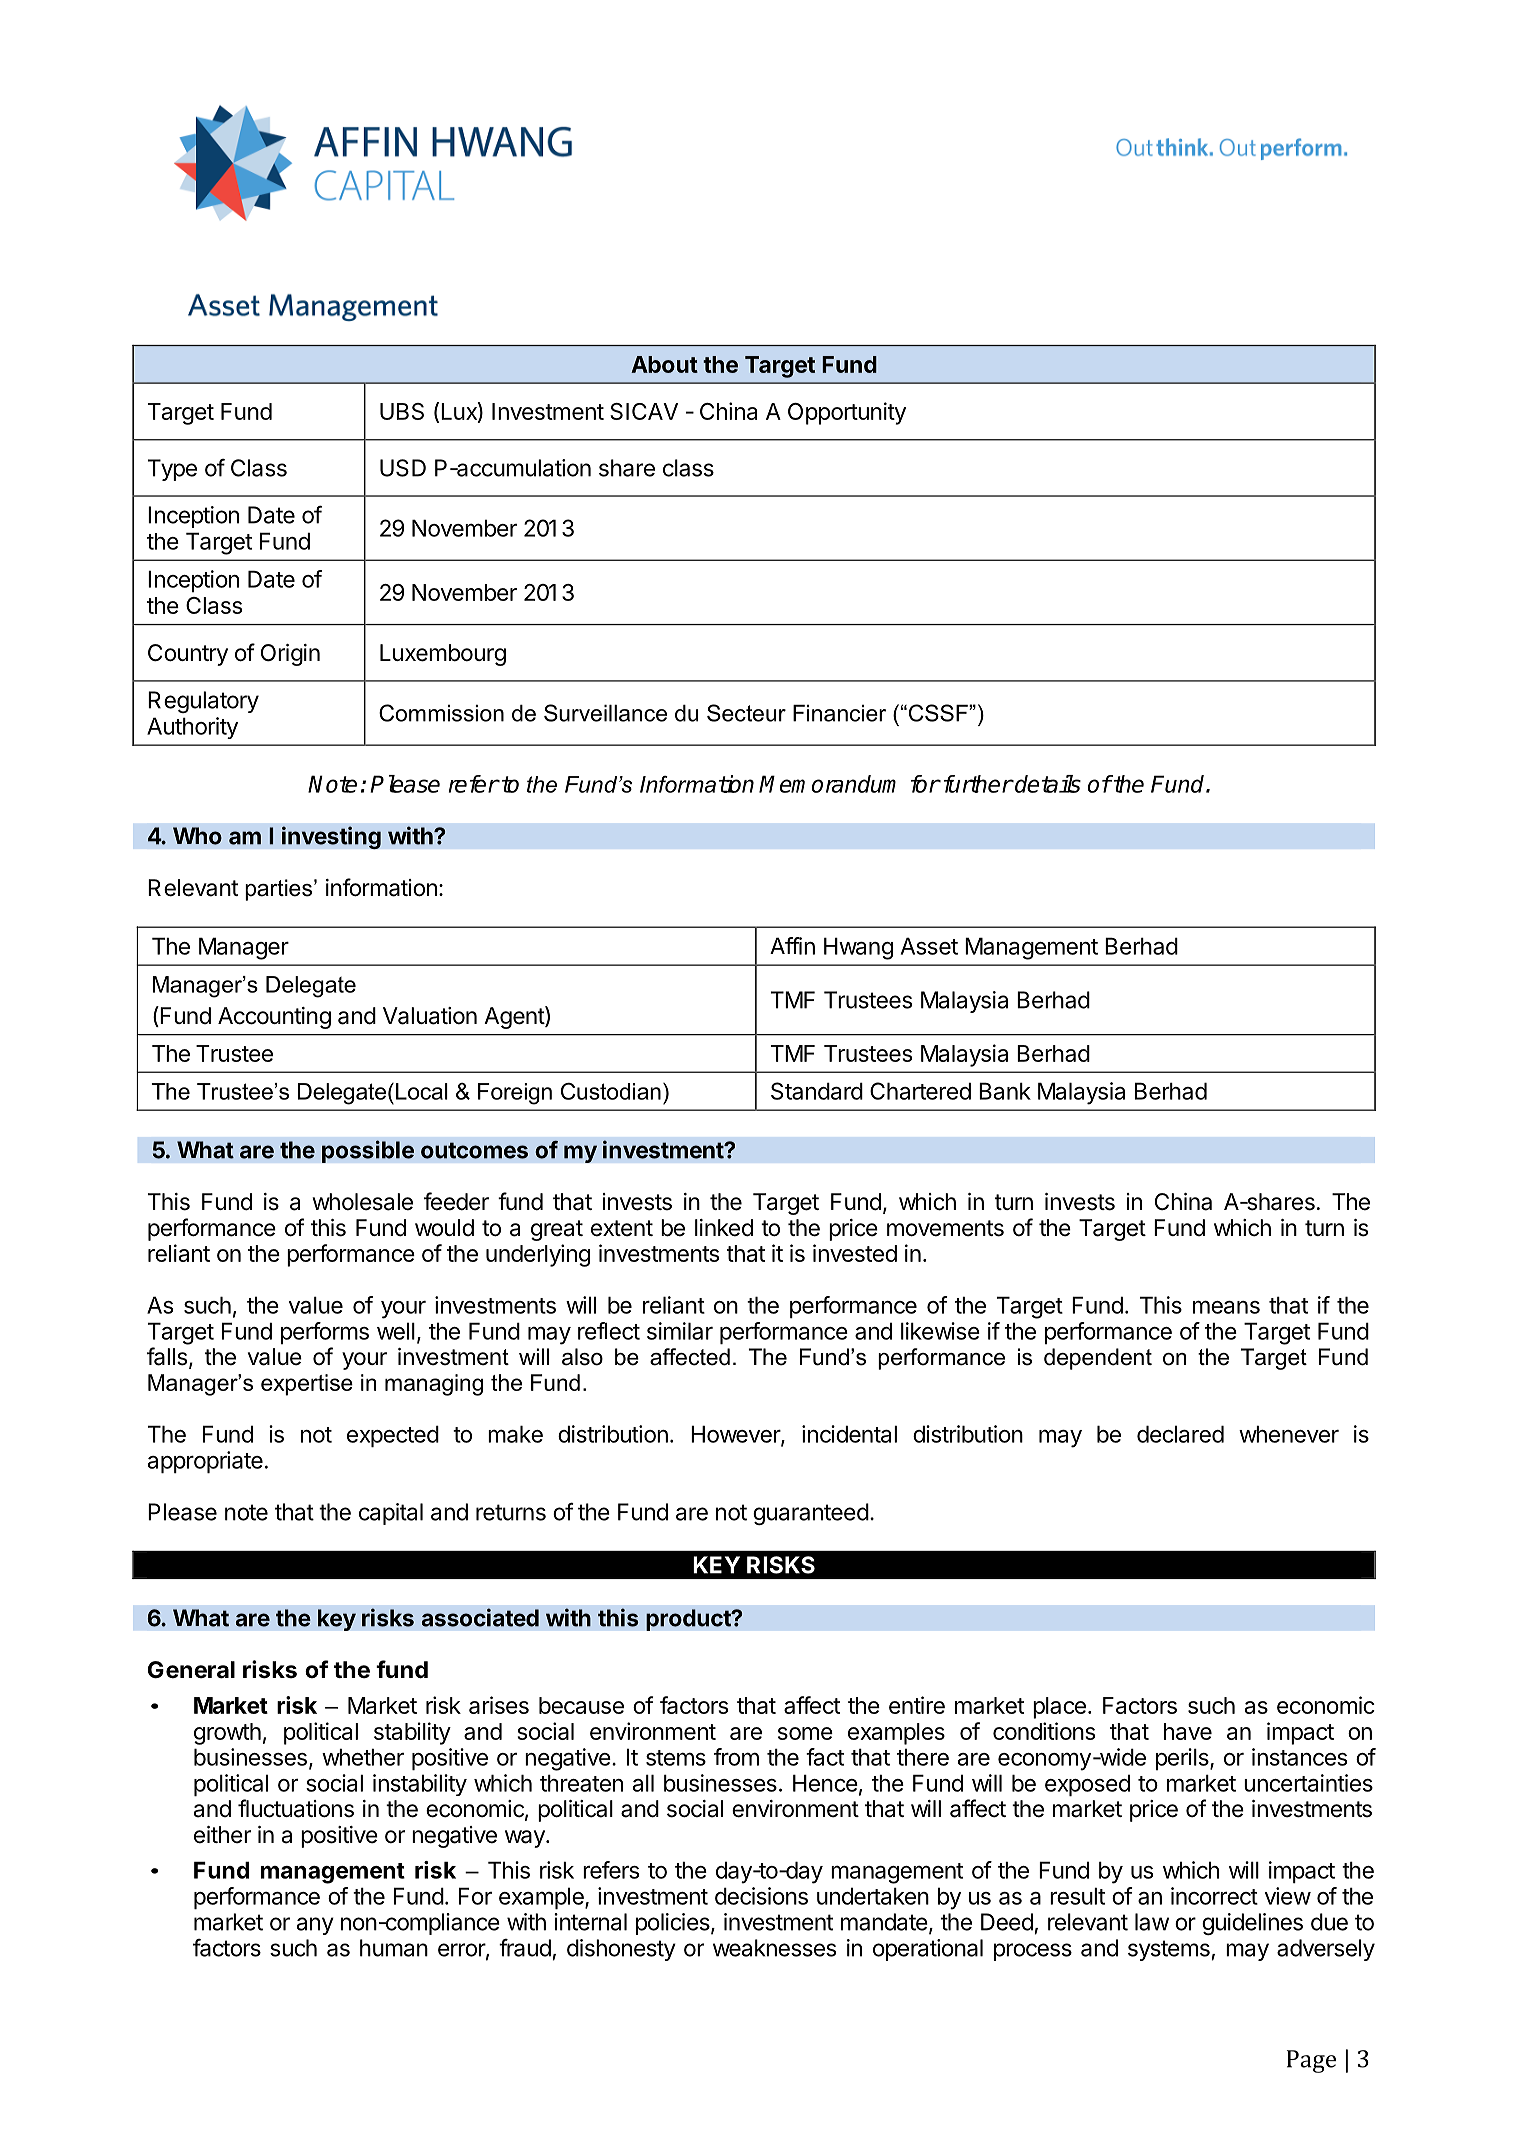  Describe the element at coordinates (1047, 784) in the image. I see `details` at that location.
